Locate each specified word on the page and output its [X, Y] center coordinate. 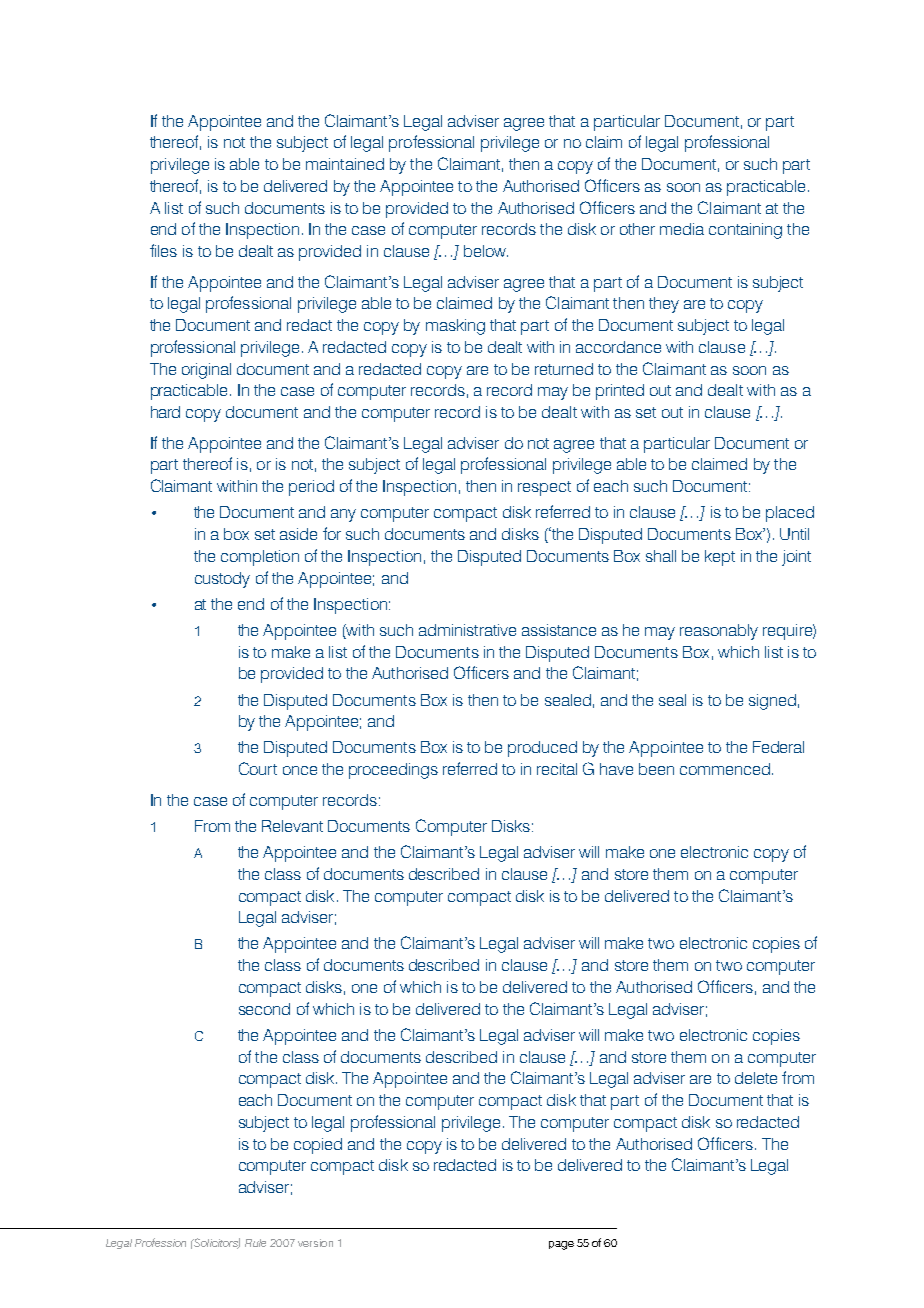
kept [720, 558]
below [486, 251]
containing [745, 231]
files [163, 250]
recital [557, 769]
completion [260, 558]
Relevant [292, 826]
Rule [255, 1243]
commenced [725, 769]
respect [544, 488]
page [561, 1245]
